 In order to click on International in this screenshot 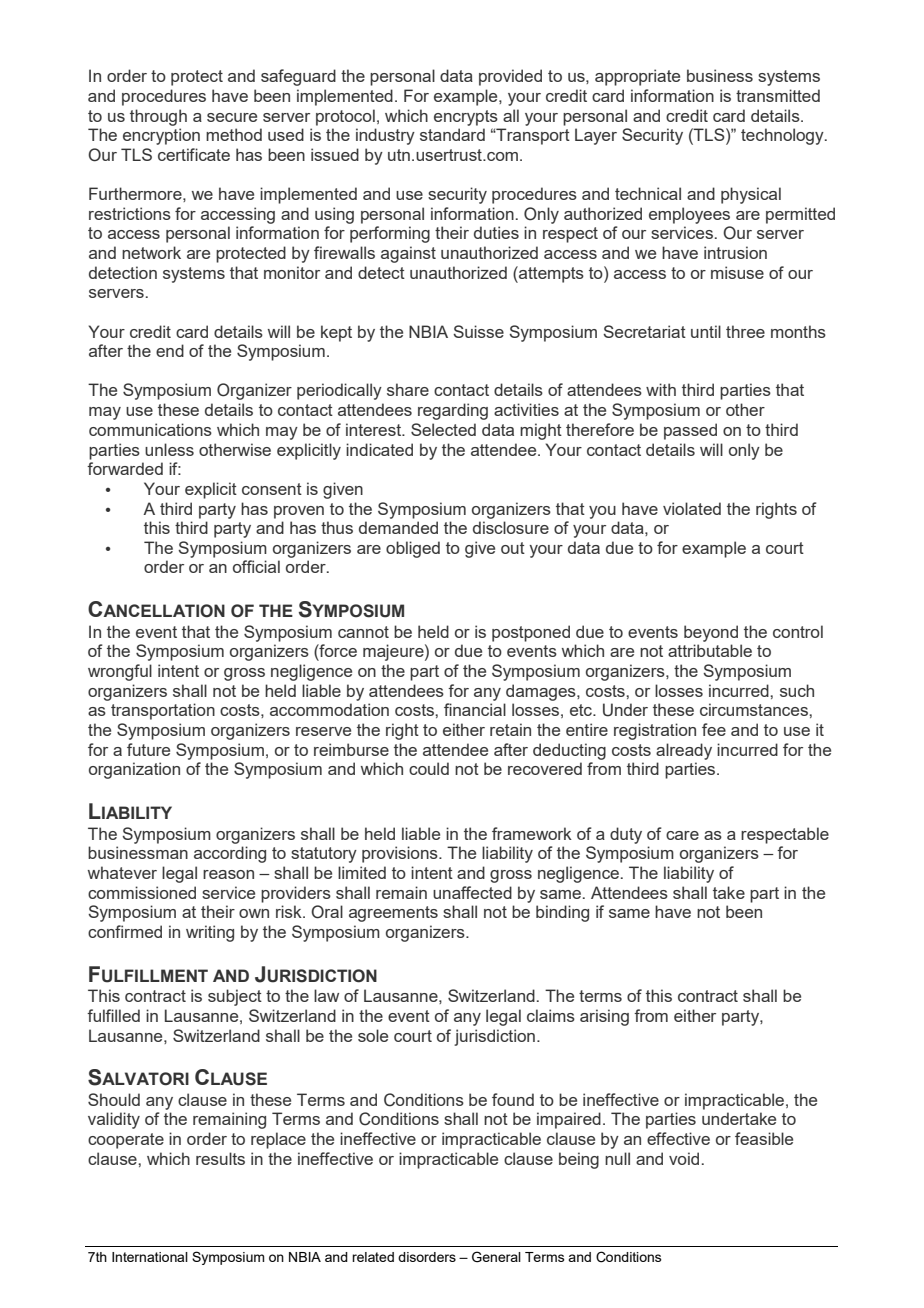, I will do `click(150, 1257)`.
